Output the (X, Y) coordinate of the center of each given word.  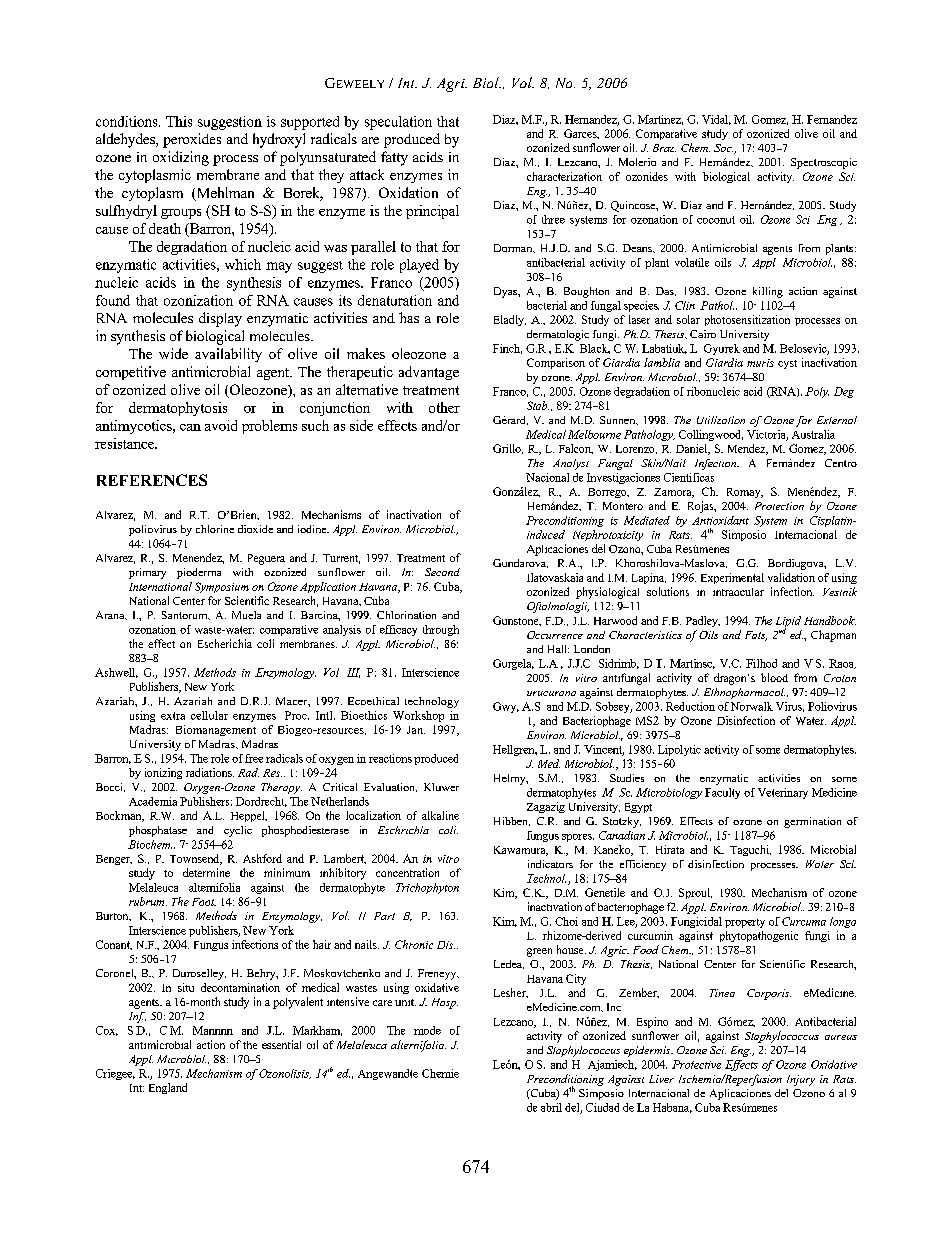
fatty (394, 158)
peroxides (192, 140)
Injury (801, 1080)
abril (551, 1107)
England (168, 1088)
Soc (723, 148)
